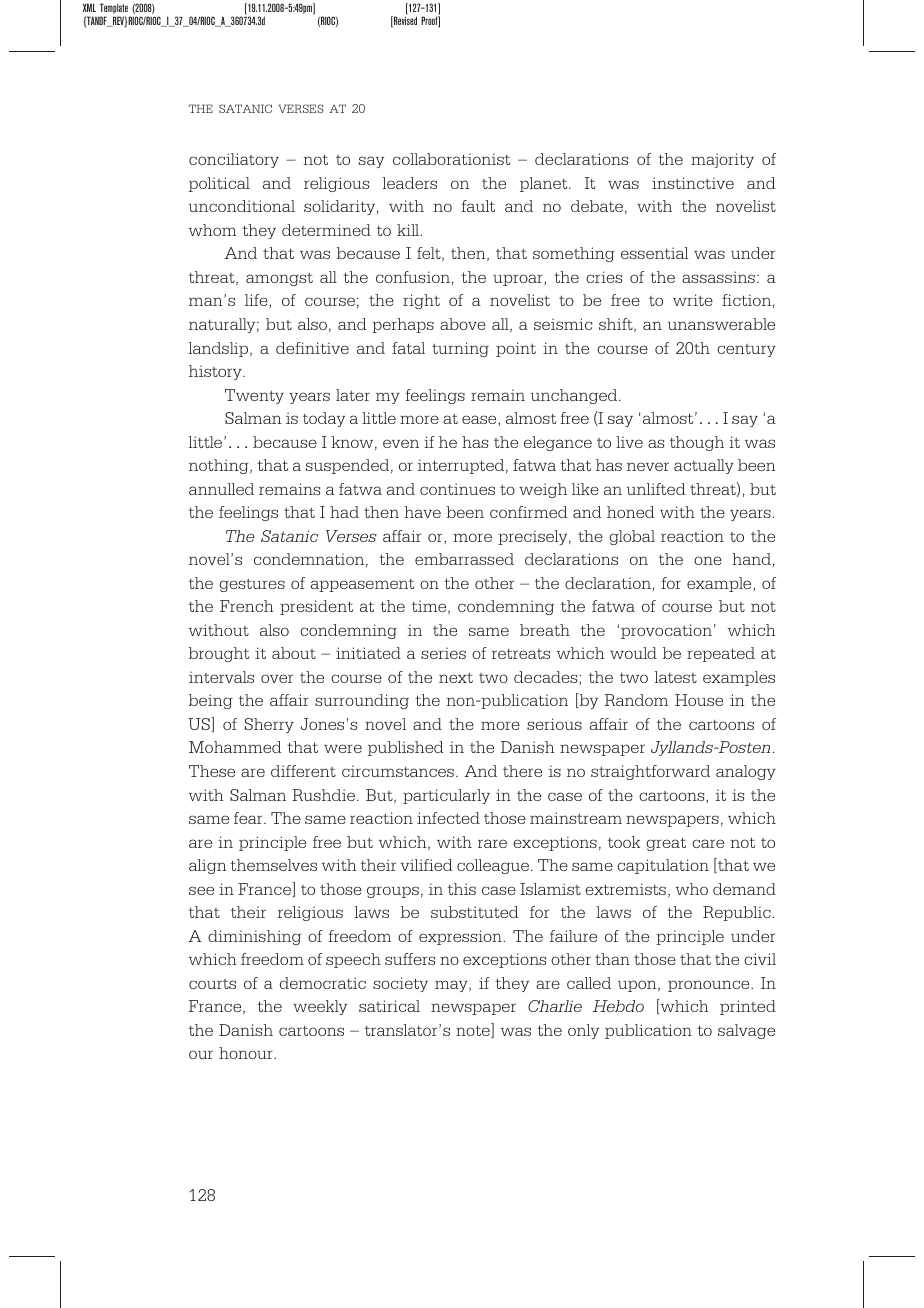 This screenshot has width=924, height=1308. What do you see at coordinates (212, 984) in the screenshot?
I see `courts` at bounding box center [212, 984].
